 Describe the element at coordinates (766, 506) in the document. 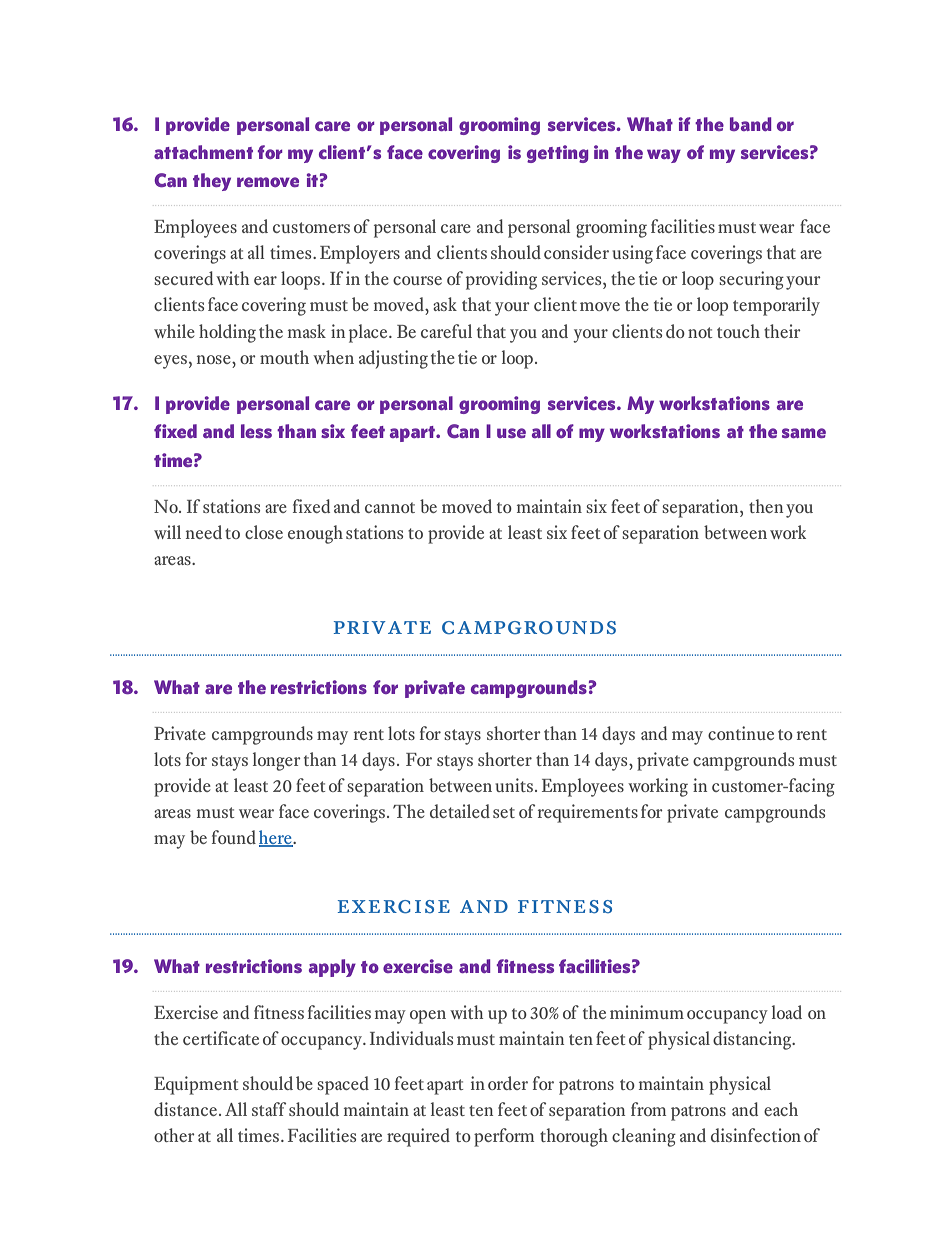

I see `then` at that location.
